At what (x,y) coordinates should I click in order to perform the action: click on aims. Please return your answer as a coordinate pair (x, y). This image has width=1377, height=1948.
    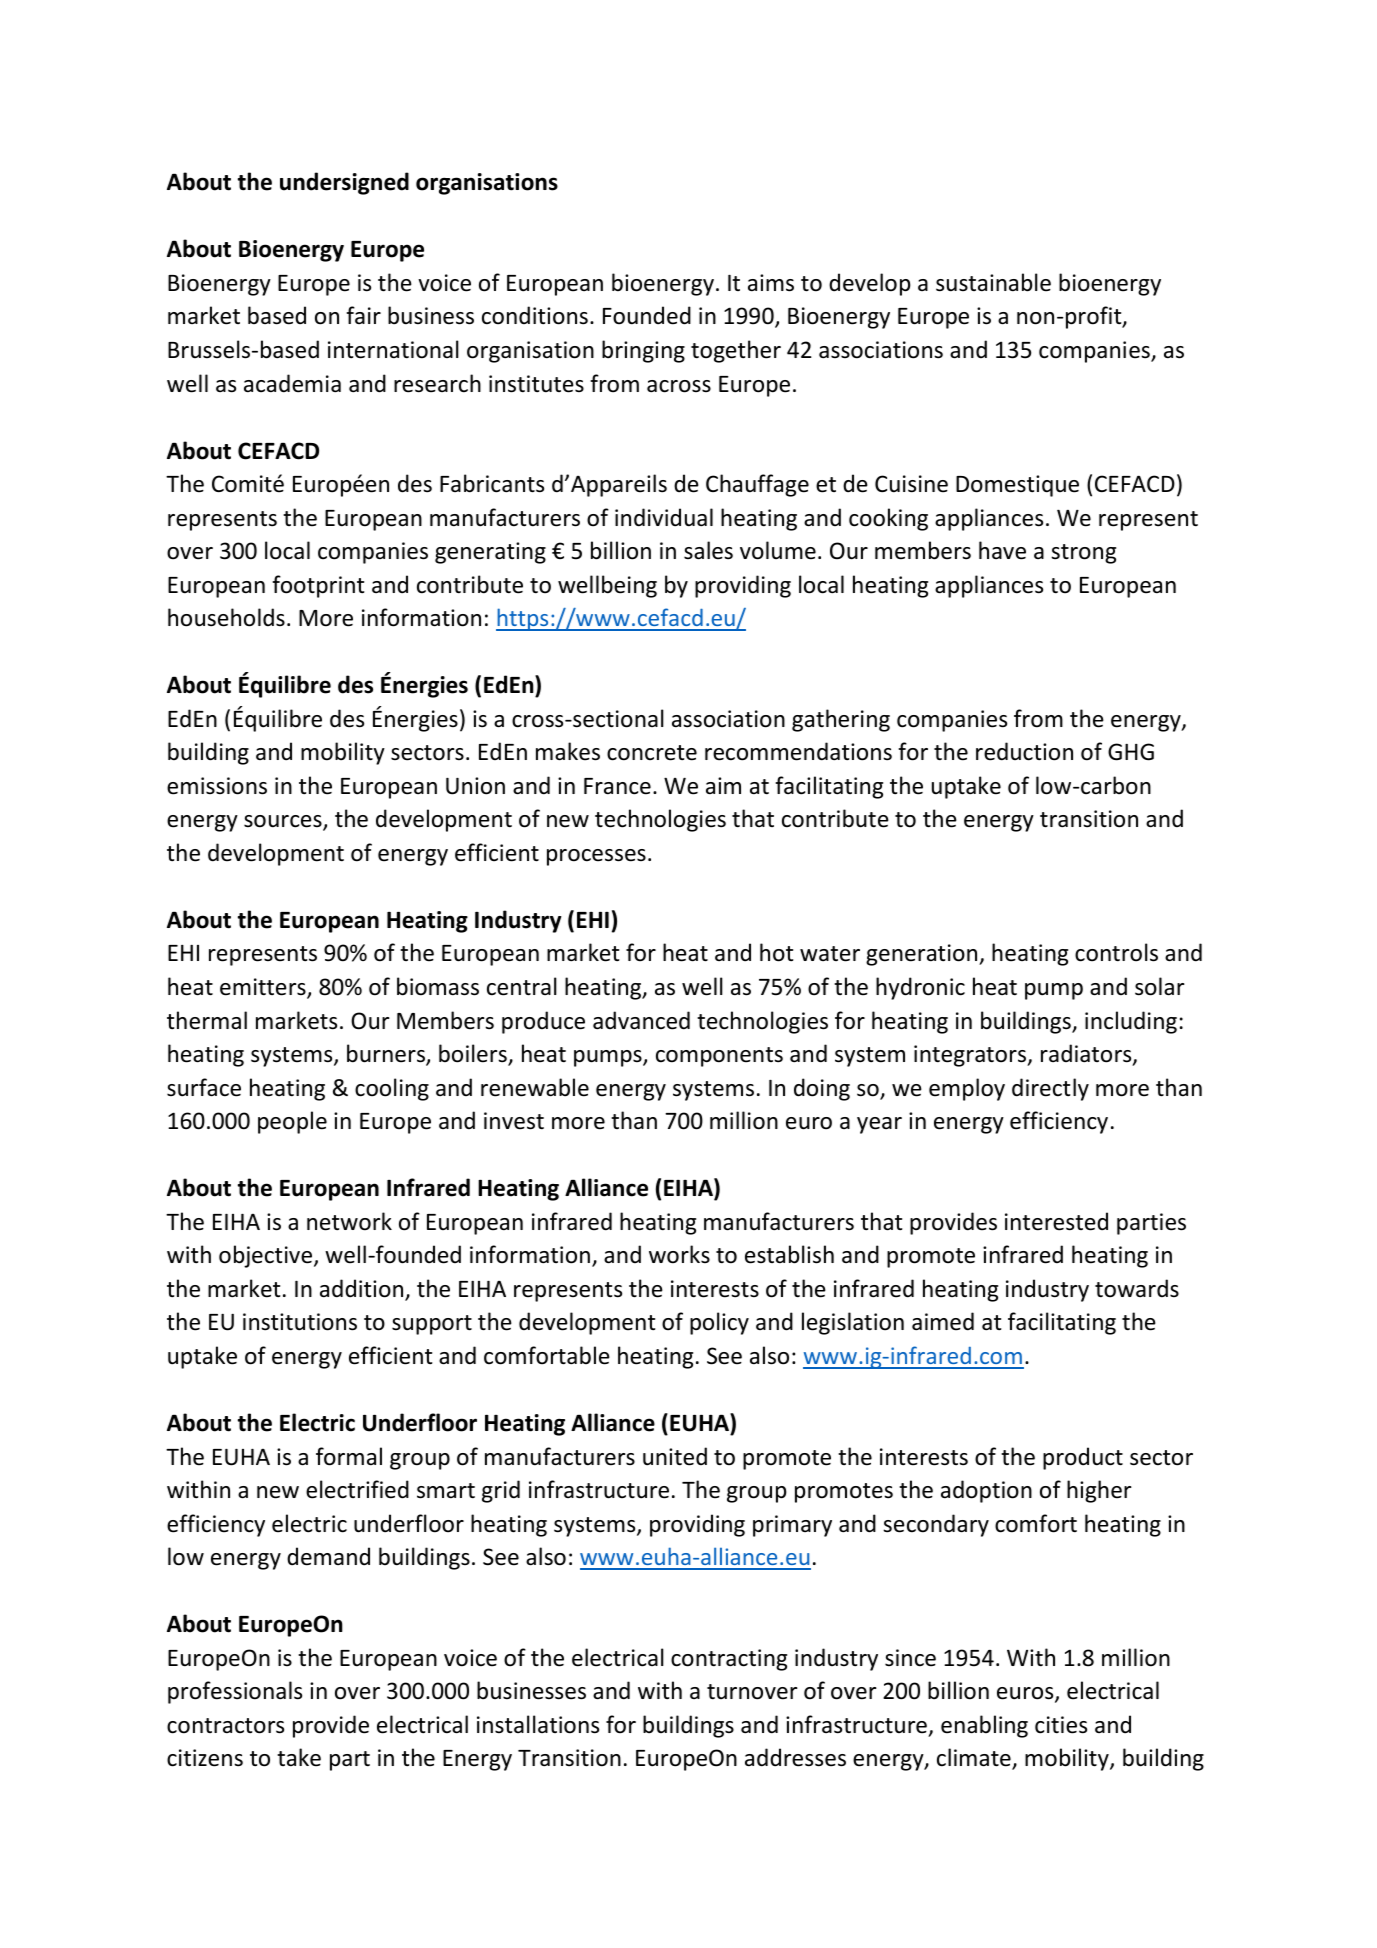
    Looking at the image, I should click on (771, 283).
